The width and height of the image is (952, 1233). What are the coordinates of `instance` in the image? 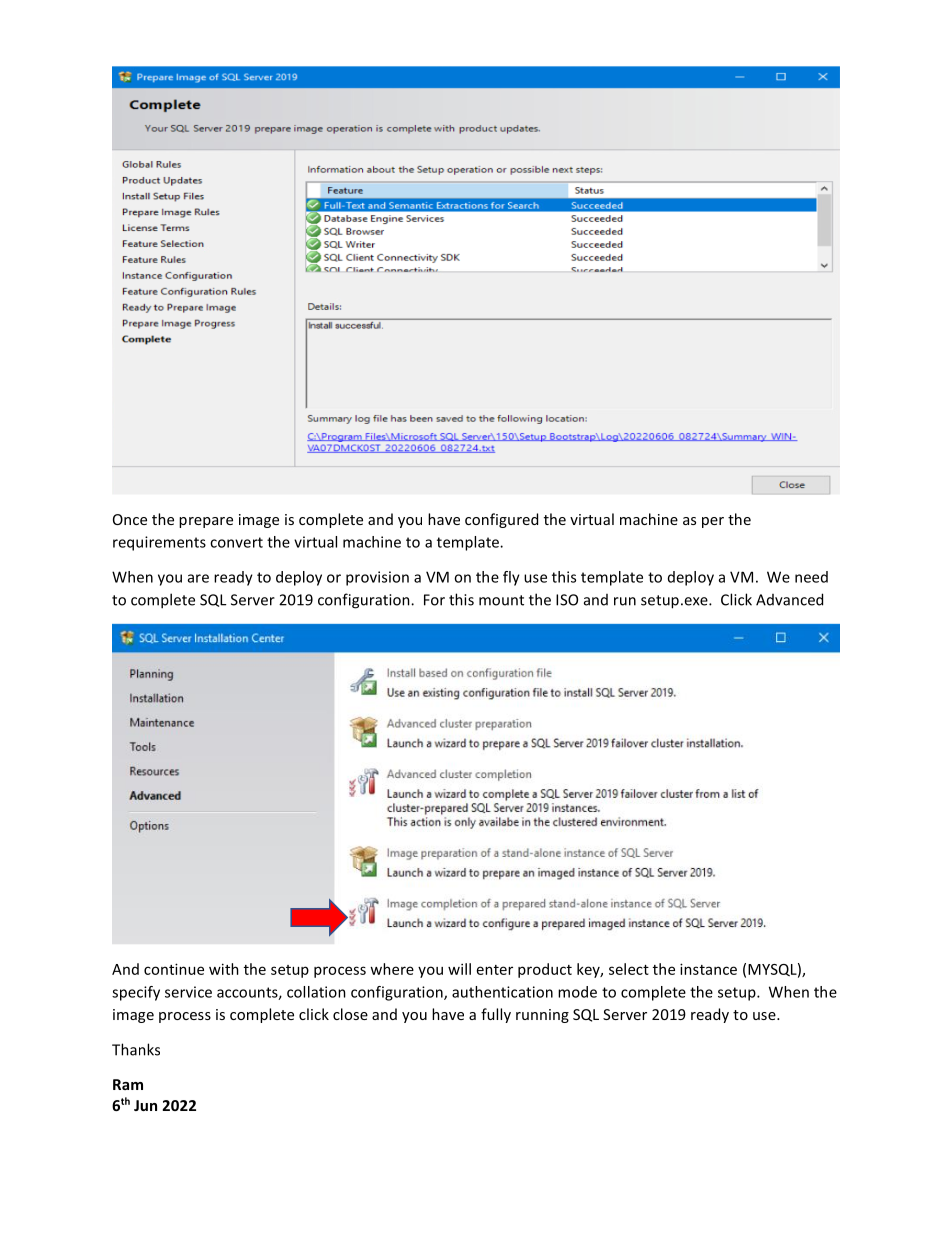 It's located at (708, 969).
